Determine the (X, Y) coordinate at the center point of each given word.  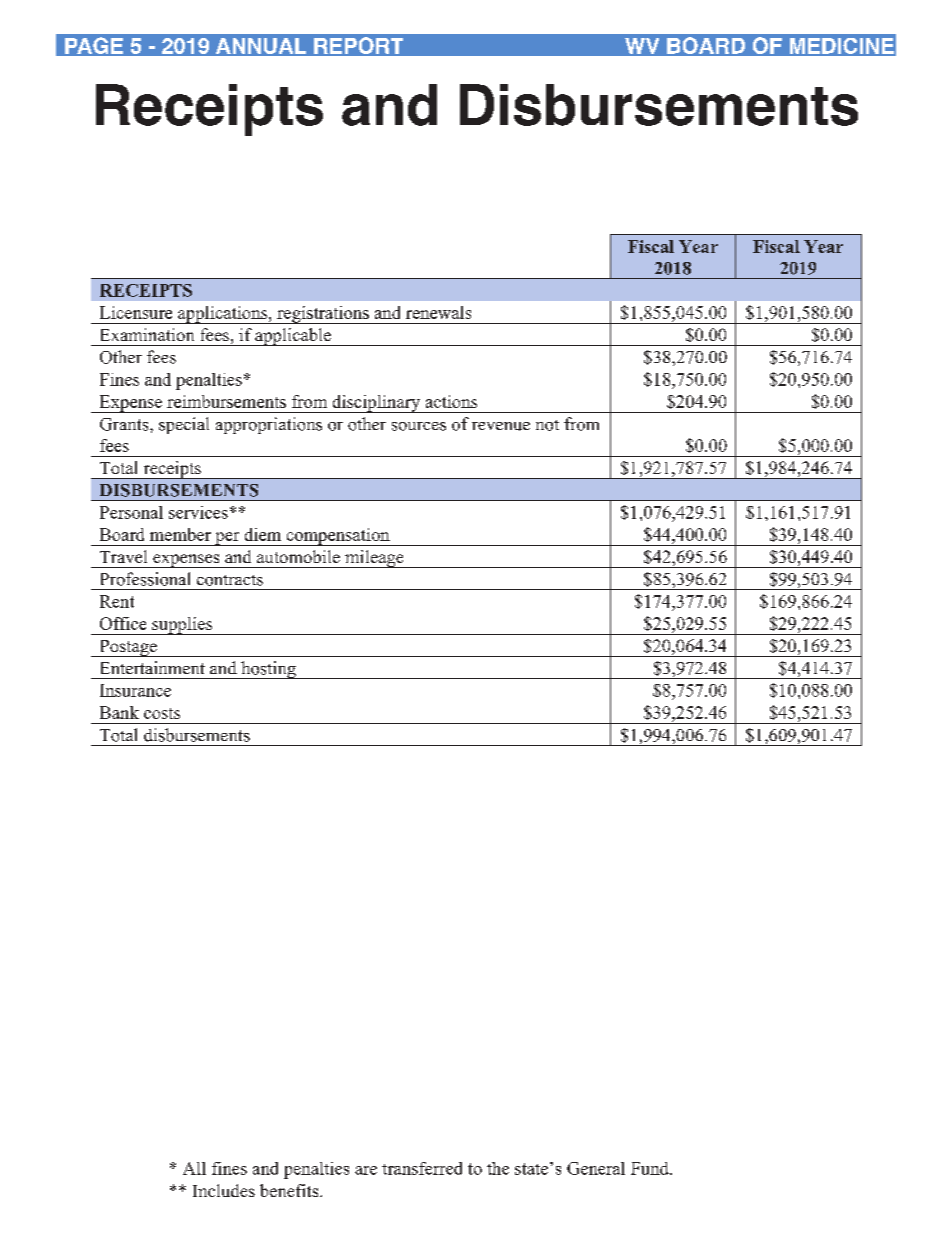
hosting (268, 670)
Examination (147, 334)
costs (162, 713)
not (547, 425)
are (366, 1170)
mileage (374, 559)
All (194, 1168)
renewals (438, 312)
